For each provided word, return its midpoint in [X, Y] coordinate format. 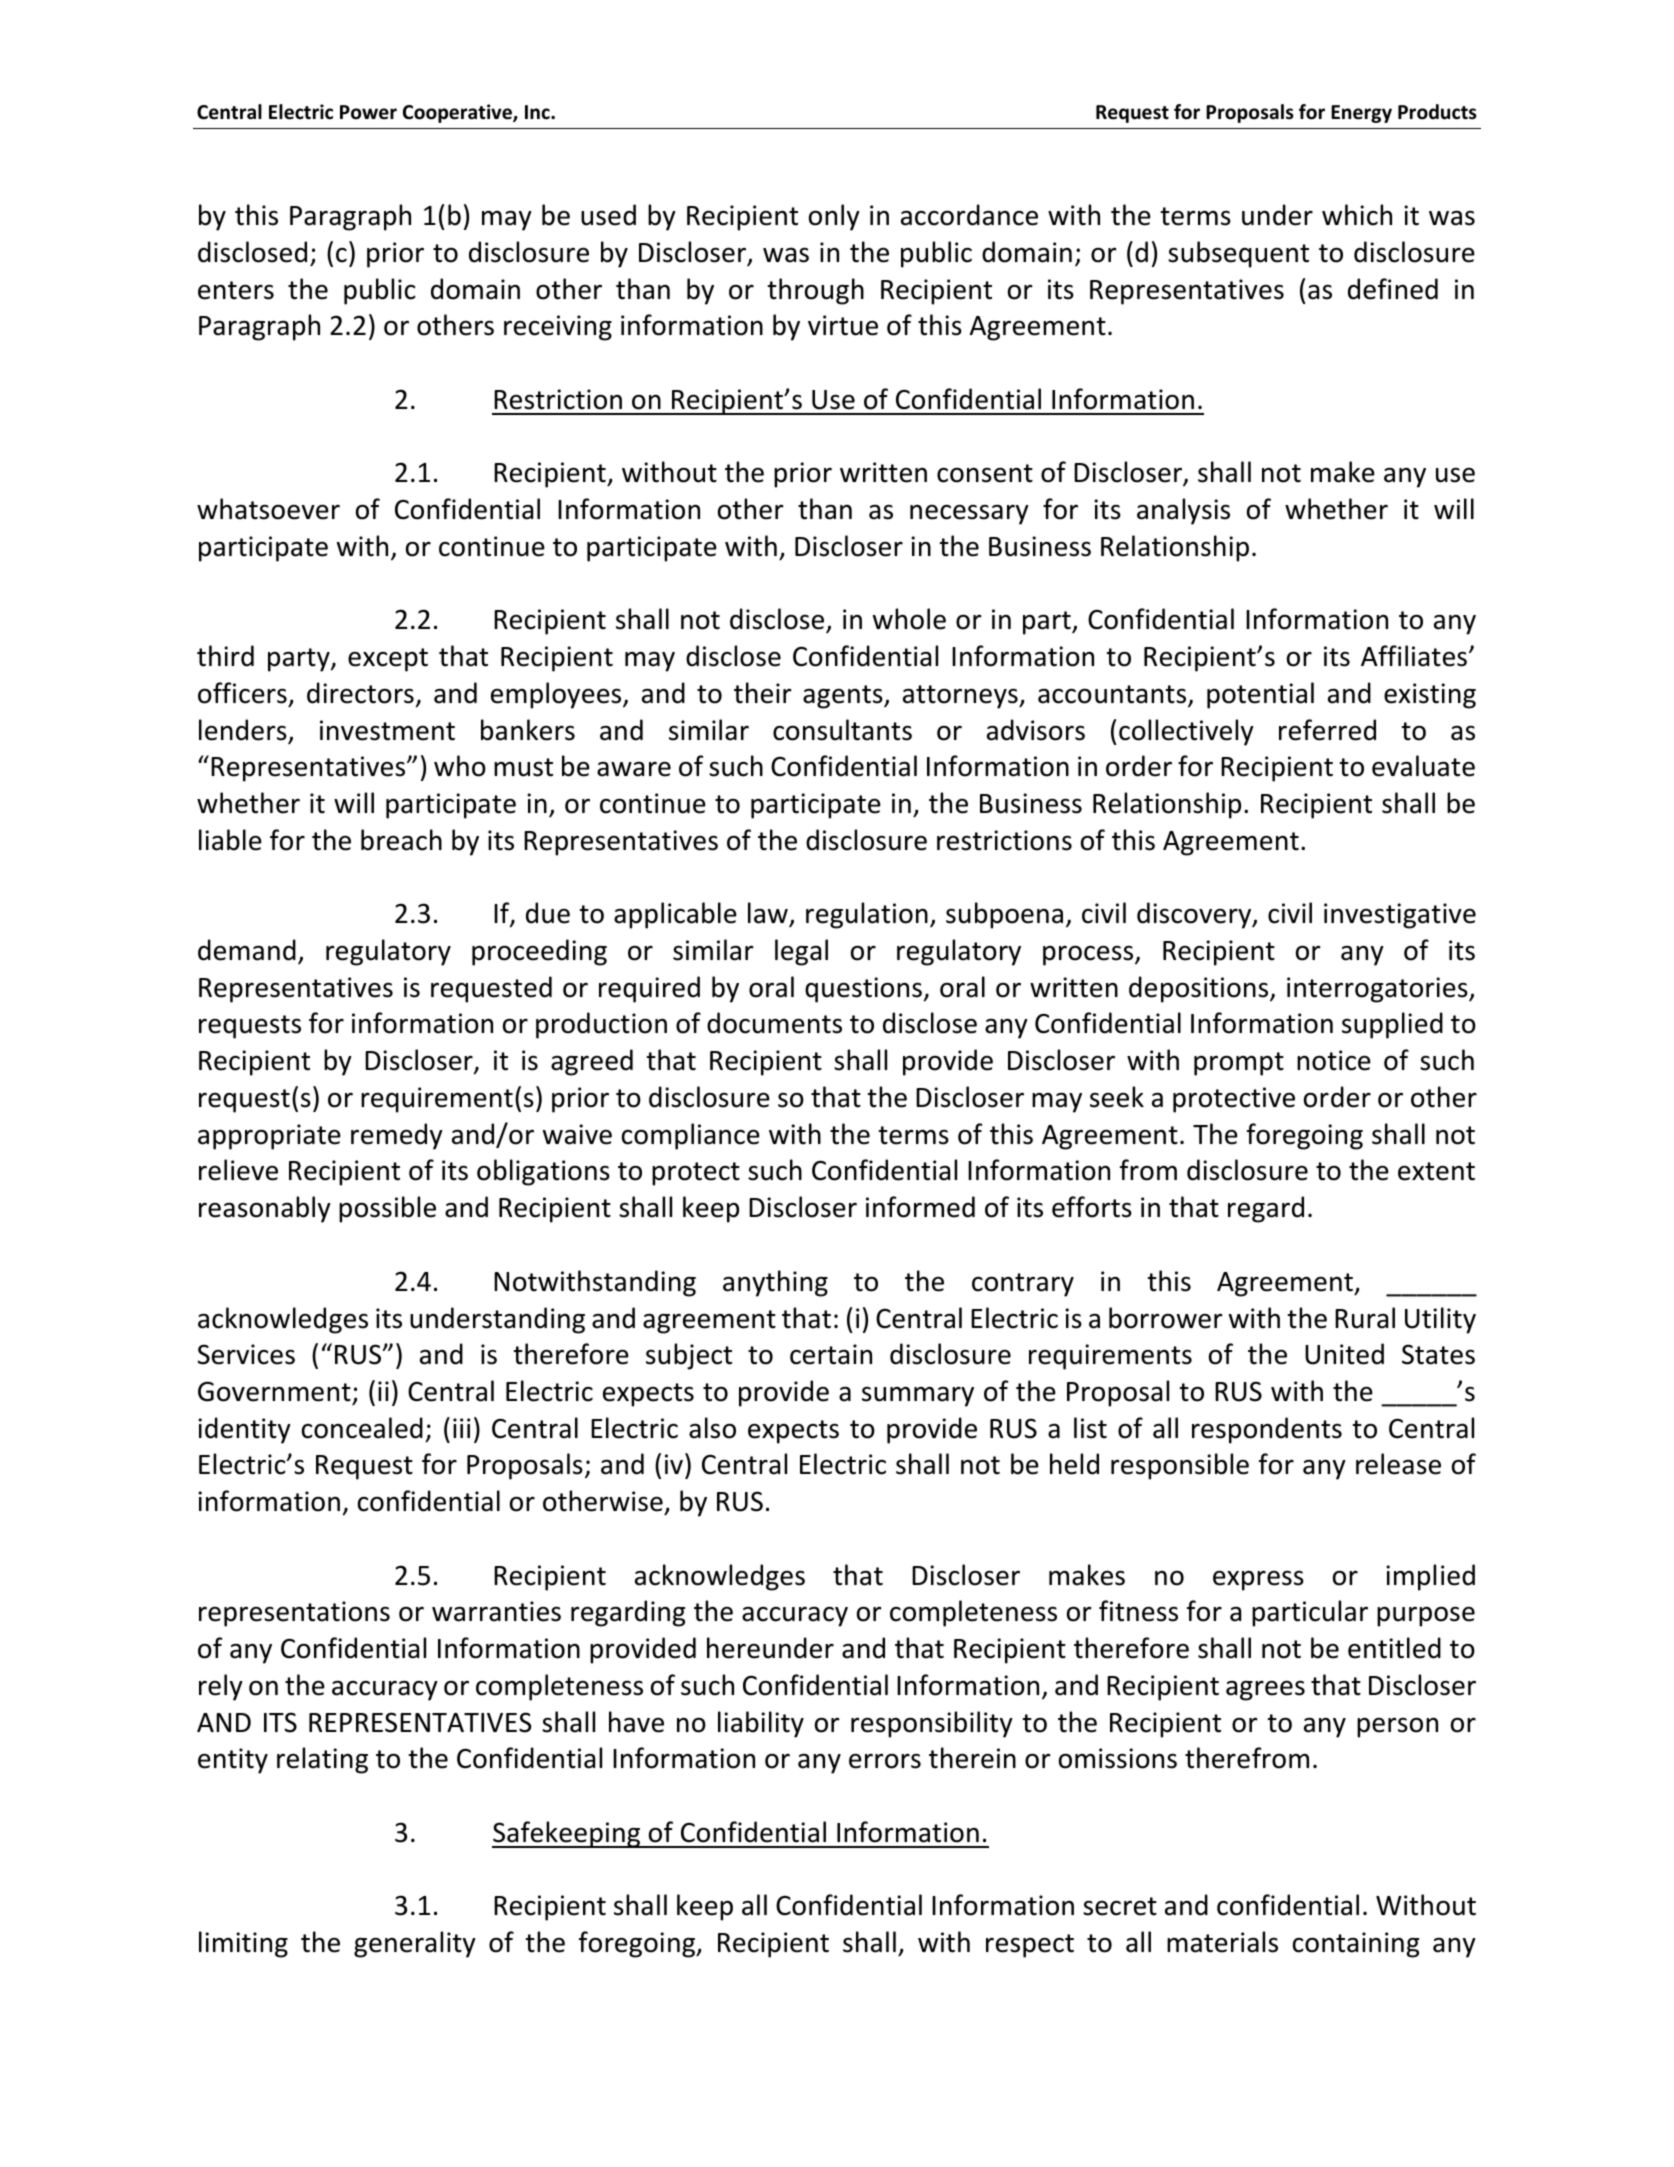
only [834, 217]
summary [918, 1396]
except [388, 660]
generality [415, 1944]
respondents [1267, 1430]
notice [1334, 1060]
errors [885, 1761]
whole [909, 619]
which [1357, 215]
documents [774, 1023]
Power [368, 112]
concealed [362, 1428]
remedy [397, 1136]
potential [1260, 695]
